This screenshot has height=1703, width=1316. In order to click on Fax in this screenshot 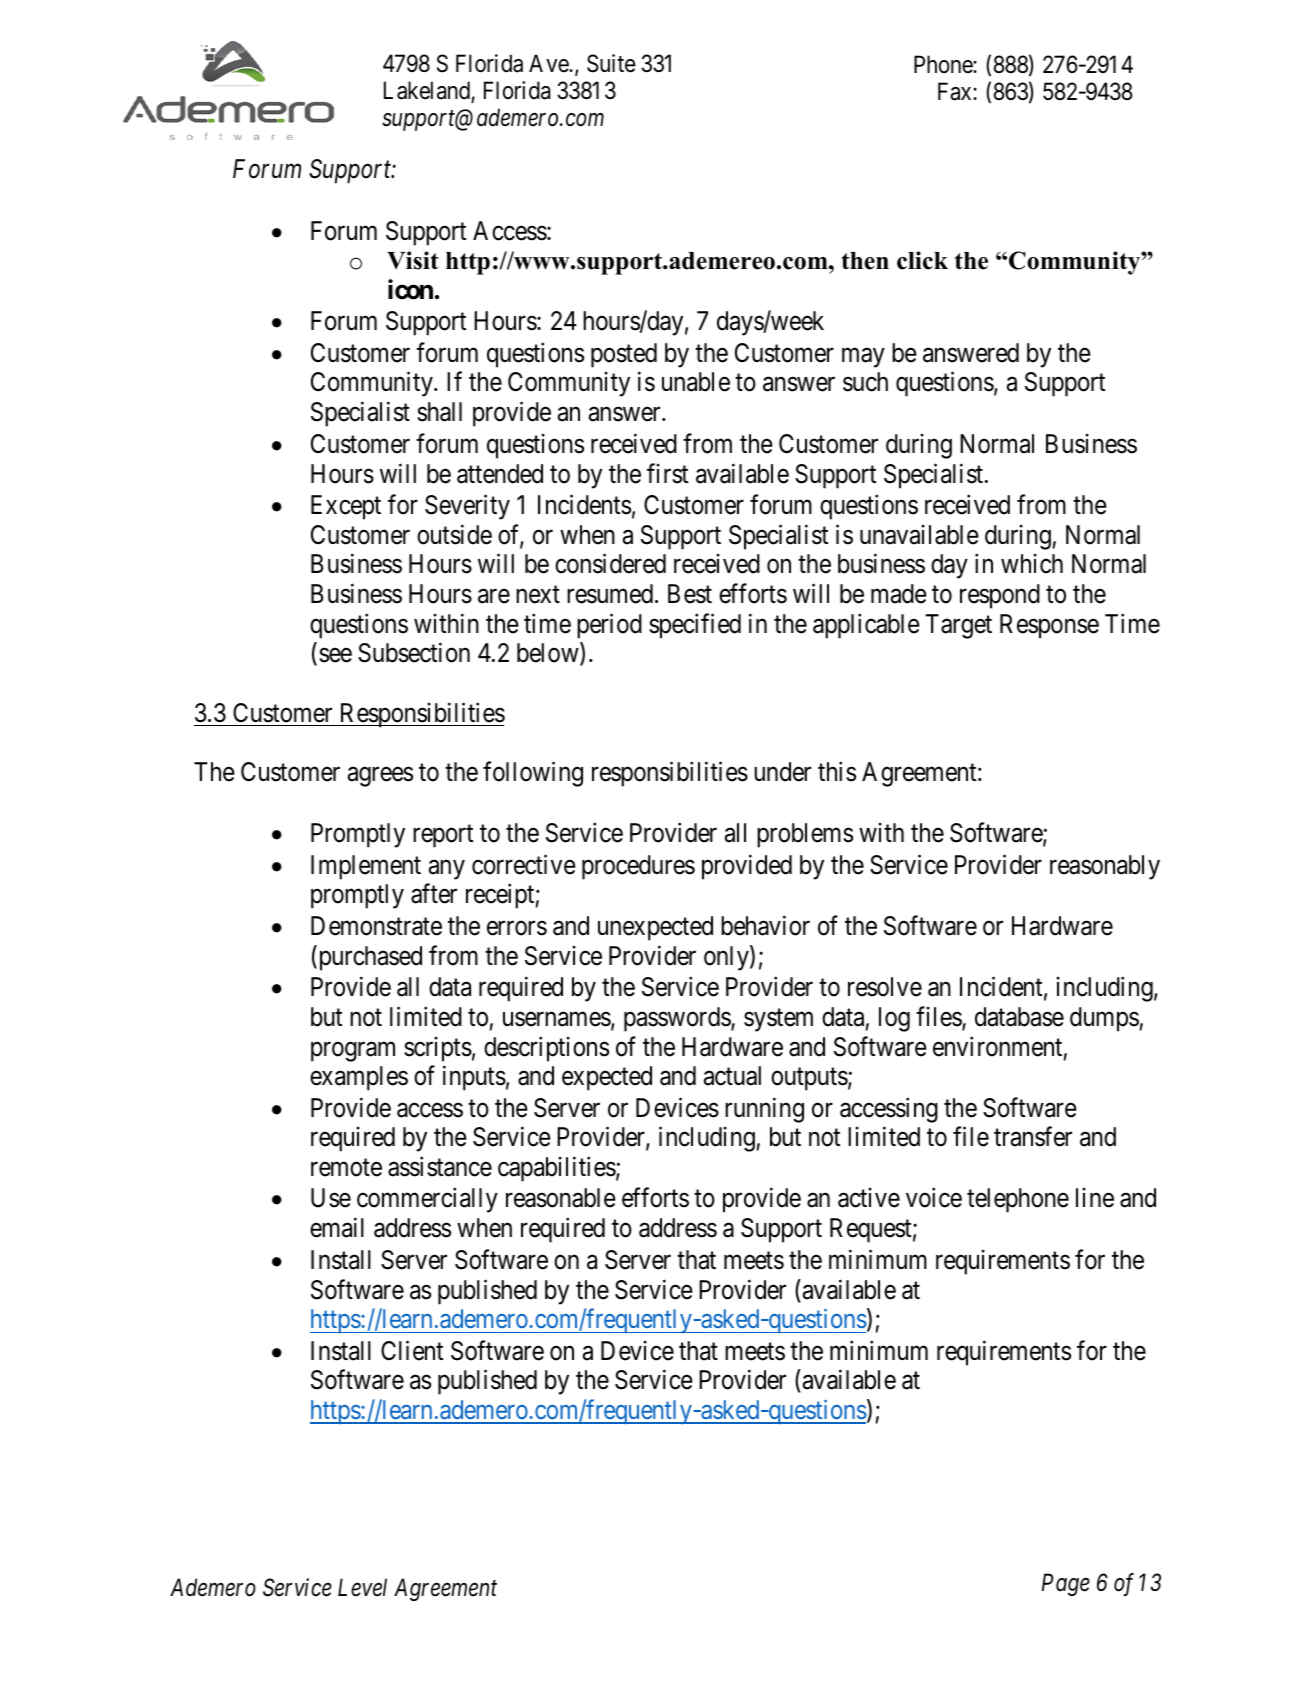, I will do `click(956, 92)`.
